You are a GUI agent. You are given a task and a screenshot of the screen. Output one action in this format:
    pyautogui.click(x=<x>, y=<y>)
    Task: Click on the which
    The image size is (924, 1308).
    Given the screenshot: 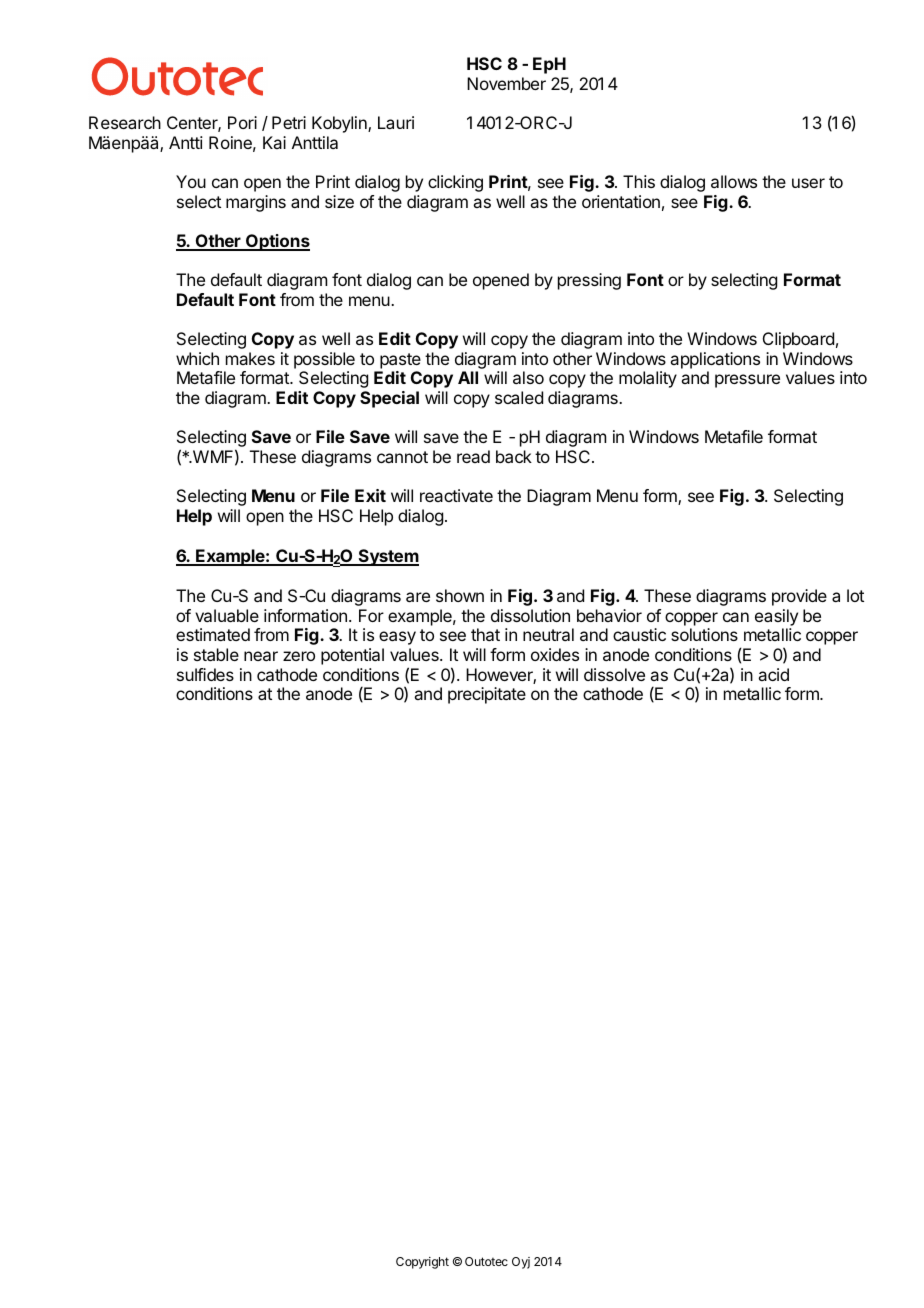 What is the action you would take?
    pyautogui.click(x=197, y=358)
